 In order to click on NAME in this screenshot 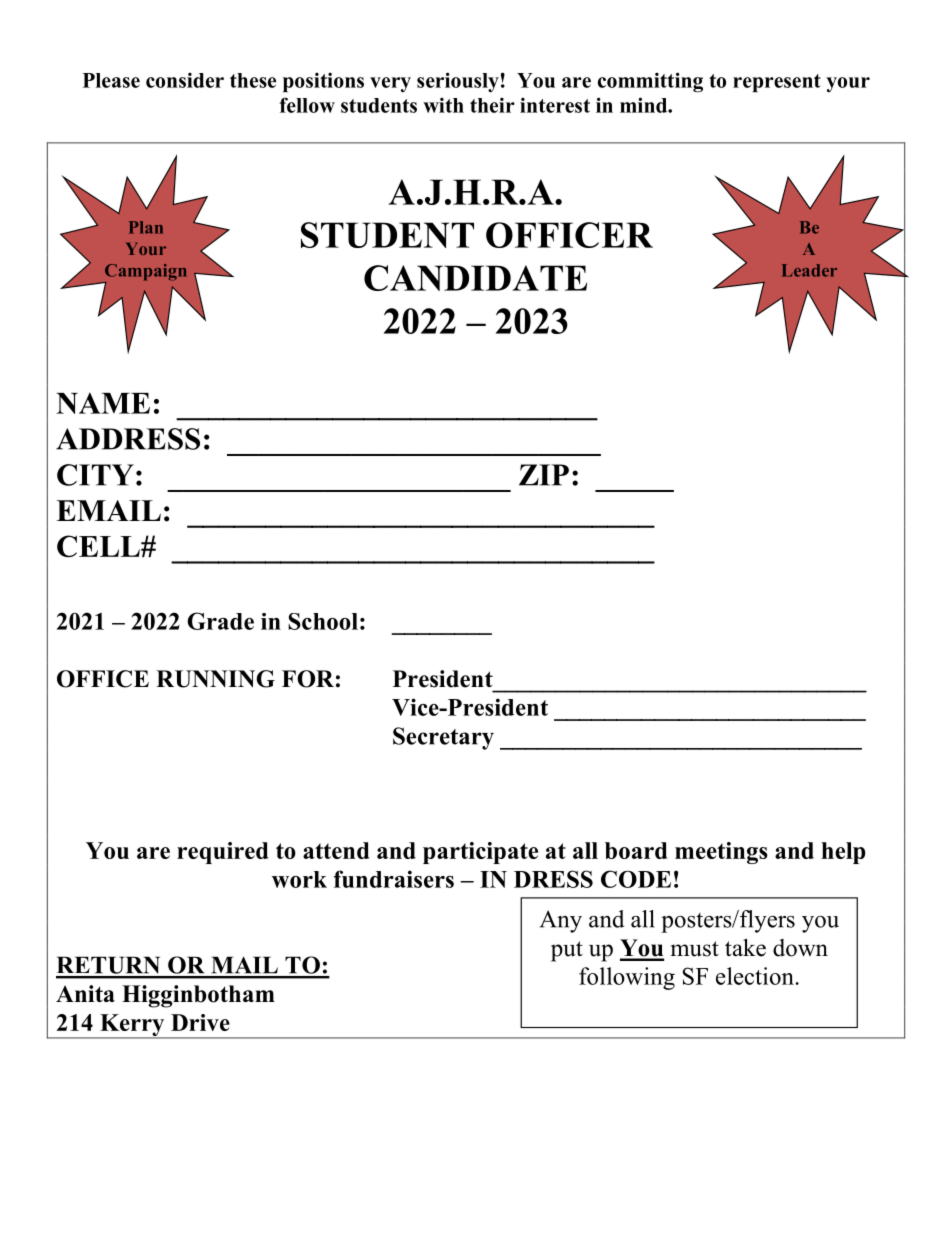, I will do `click(103, 403)`.
